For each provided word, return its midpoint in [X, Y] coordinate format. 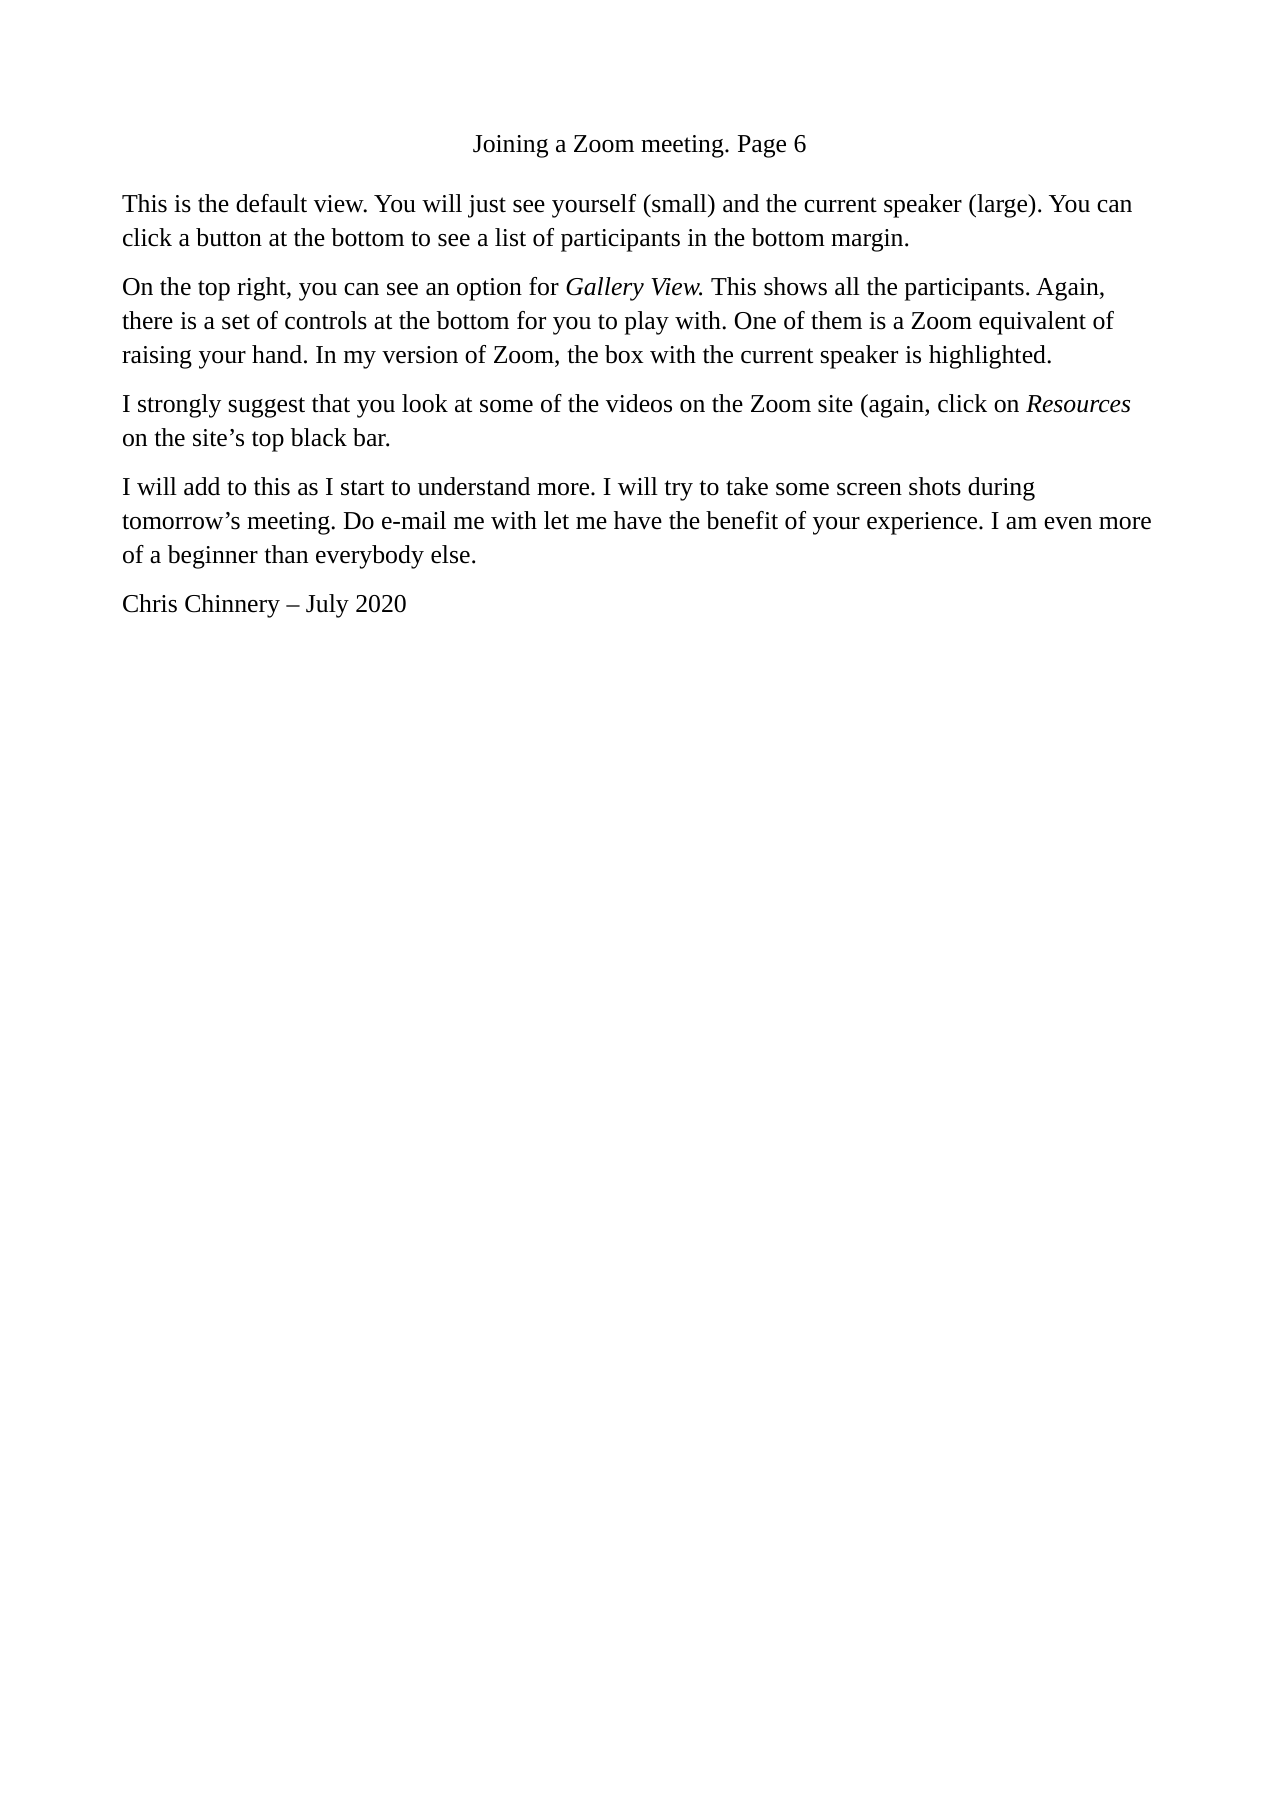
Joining [510, 146]
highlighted [988, 357]
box [624, 354]
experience [923, 523]
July [327, 606]
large [1002, 206]
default [271, 203]
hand [277, 354]
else [450, 554]
